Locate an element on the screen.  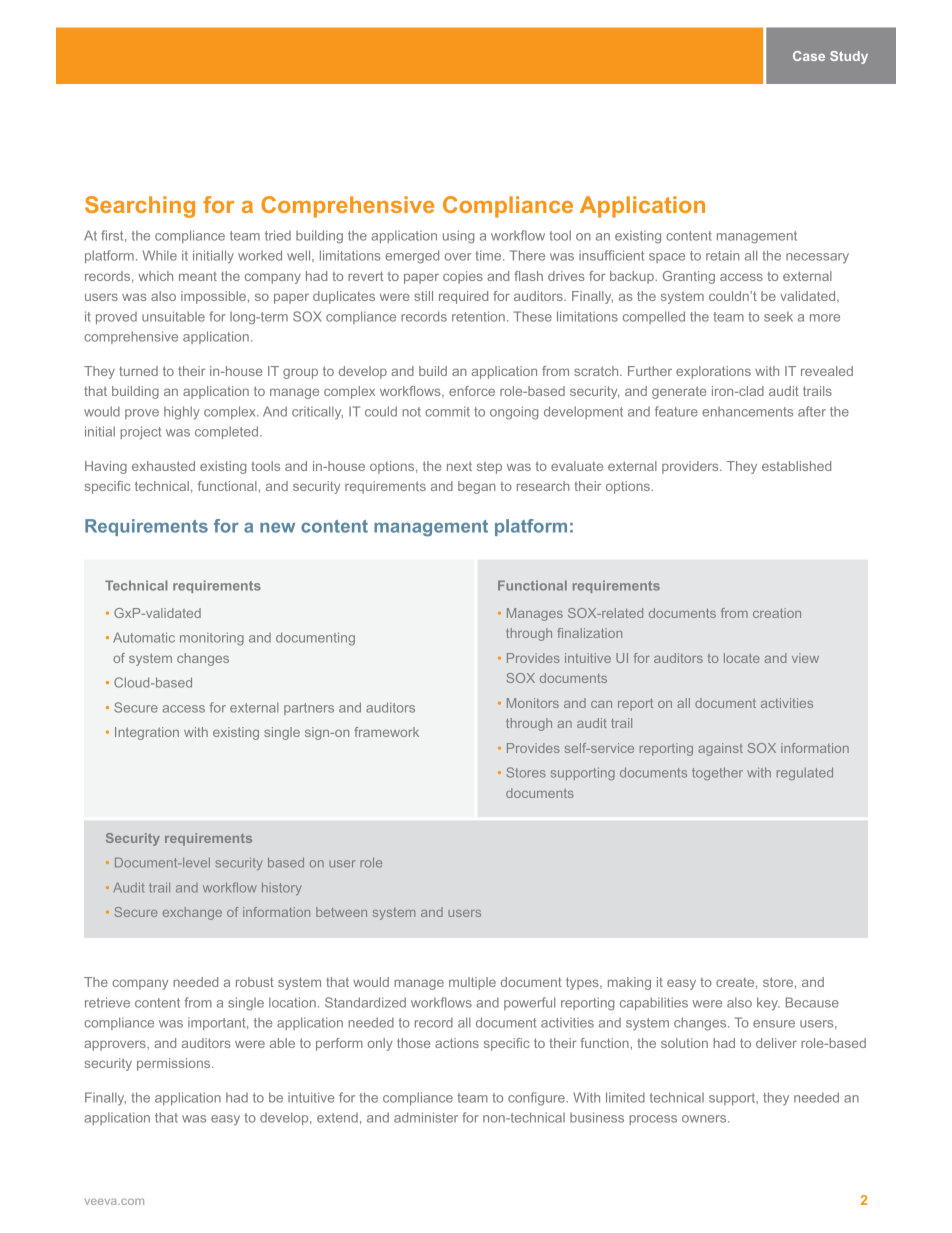
against is located at coordinates (720, 749).
